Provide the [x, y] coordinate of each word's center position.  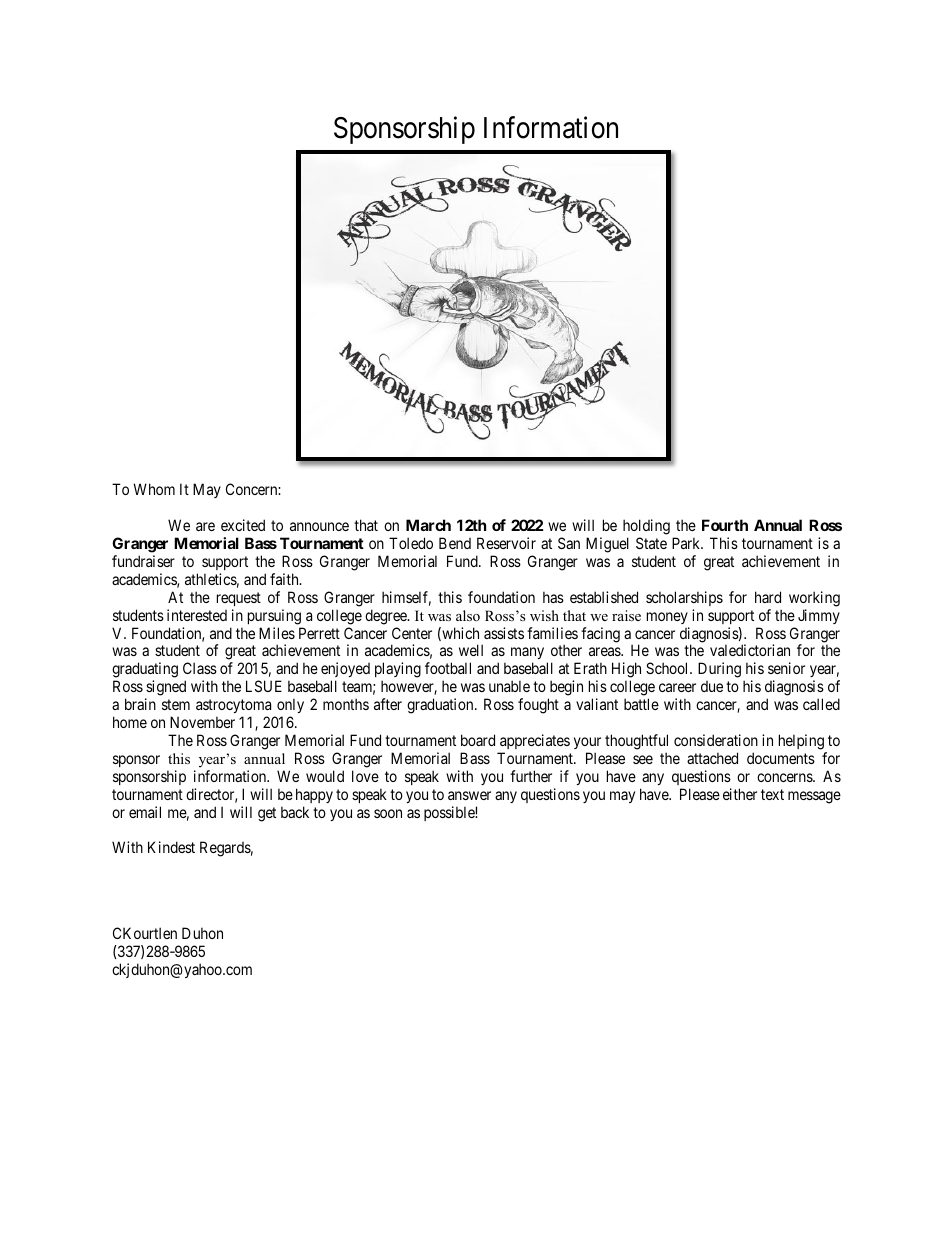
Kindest [171, 847]
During [719, 670]
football [448, 668]
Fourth [725, 525]
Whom [154, 489]
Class [200, 668]
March [428, 525]
